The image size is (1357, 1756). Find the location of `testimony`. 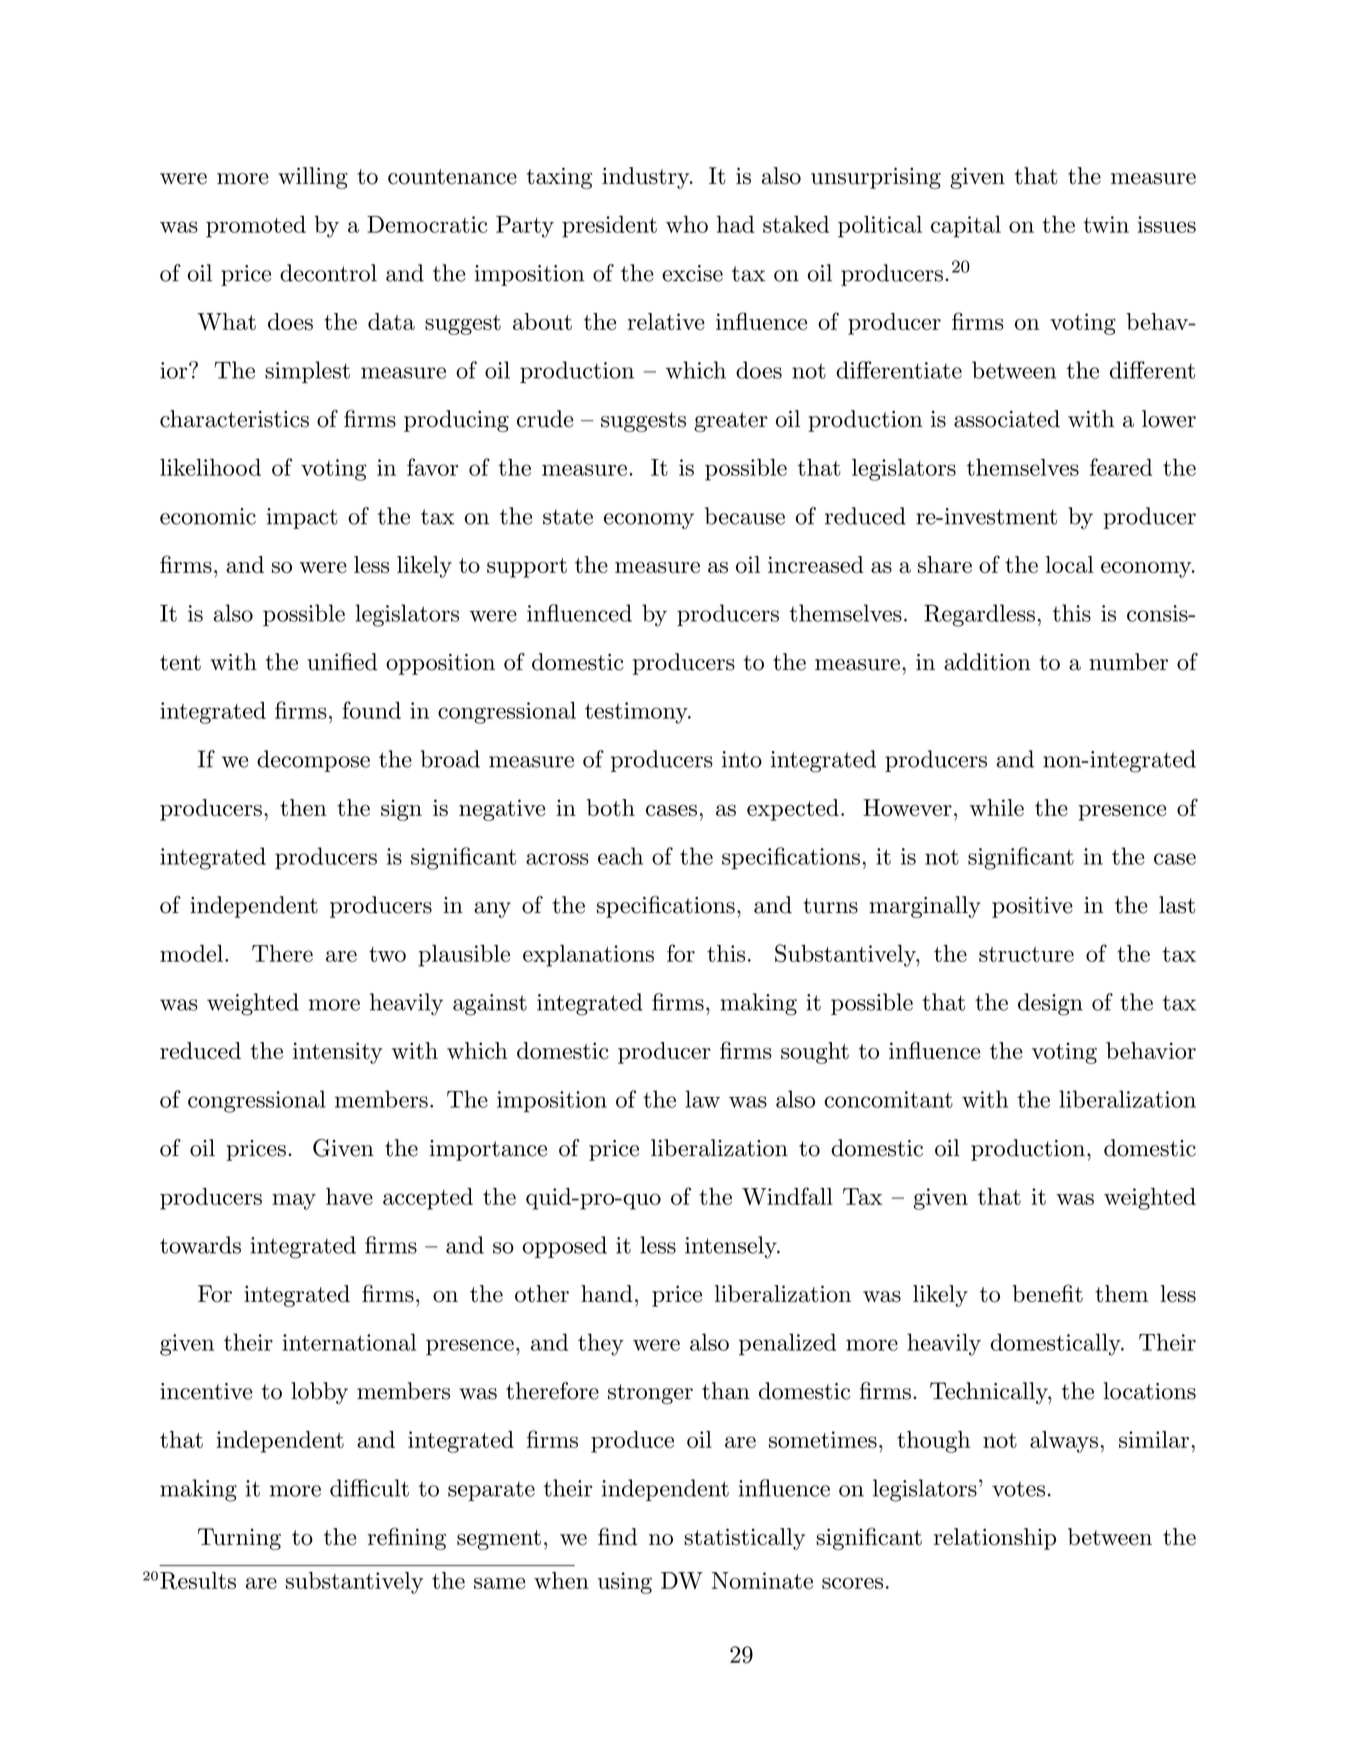

testimony is located at coordinates (637, 713).
